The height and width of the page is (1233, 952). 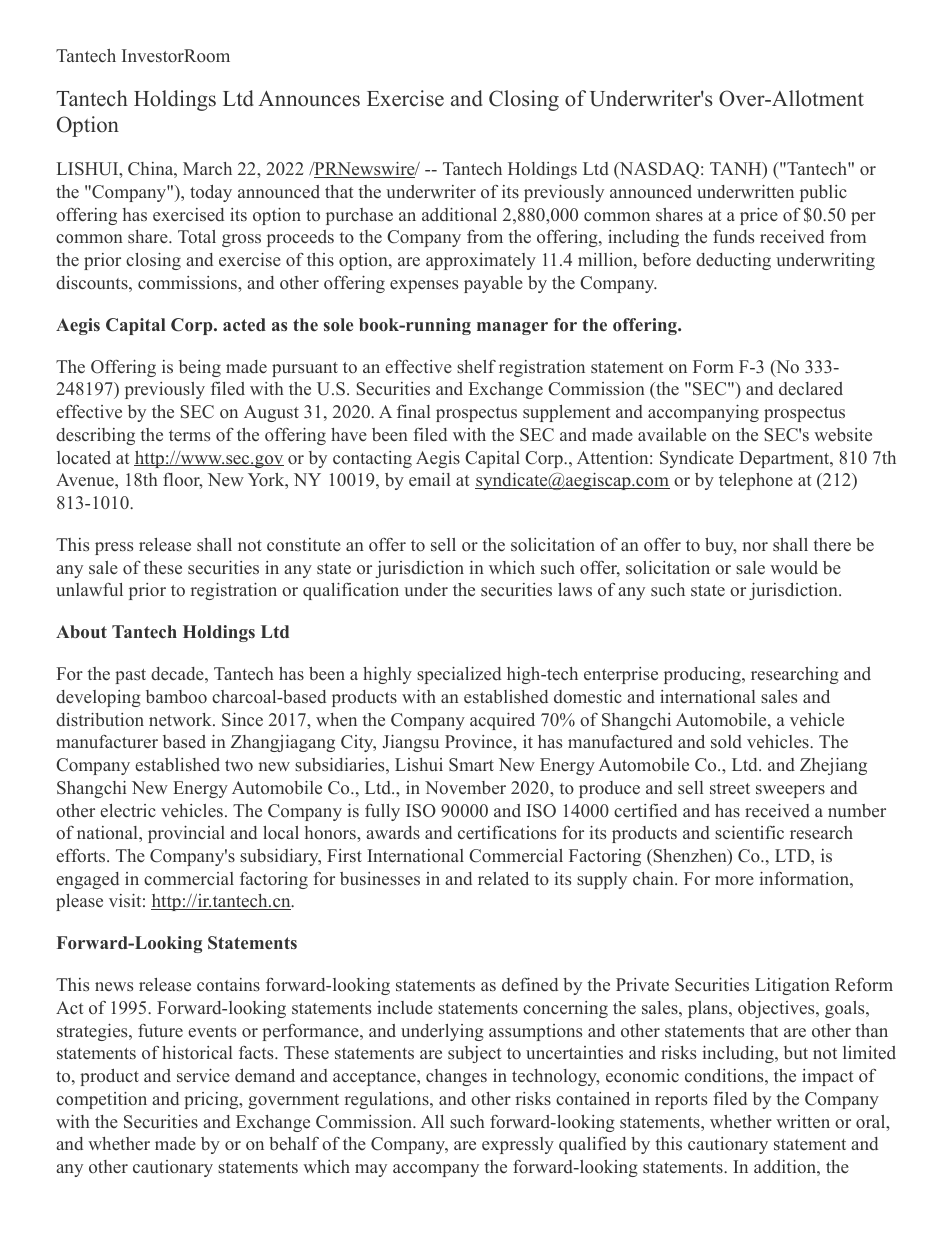 I want to click on pricing, so click(x=212, y=1100).
